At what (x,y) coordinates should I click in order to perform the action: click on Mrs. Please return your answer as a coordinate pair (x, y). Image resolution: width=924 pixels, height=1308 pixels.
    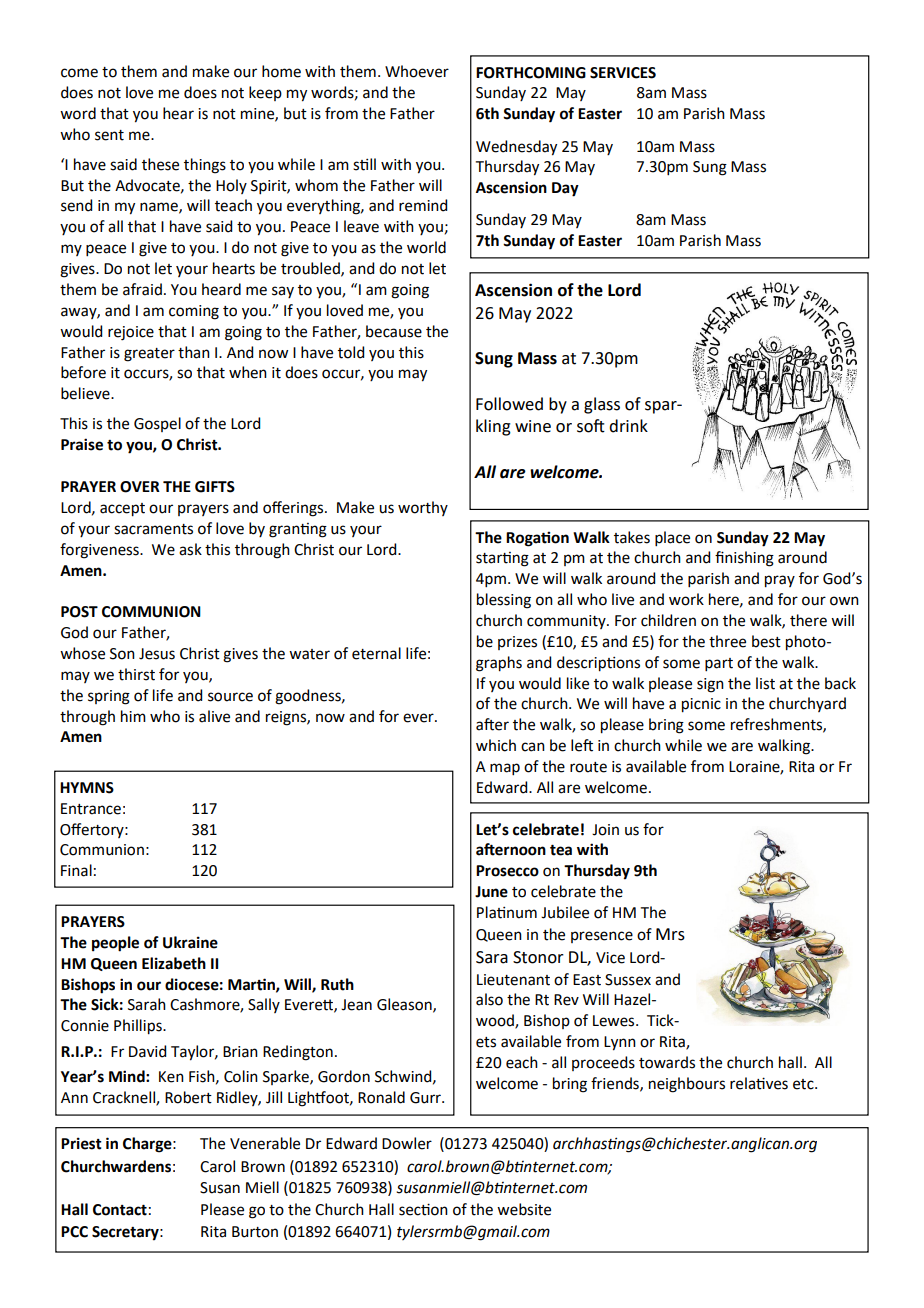
    Looking at the image, I should click on (670, 934).
